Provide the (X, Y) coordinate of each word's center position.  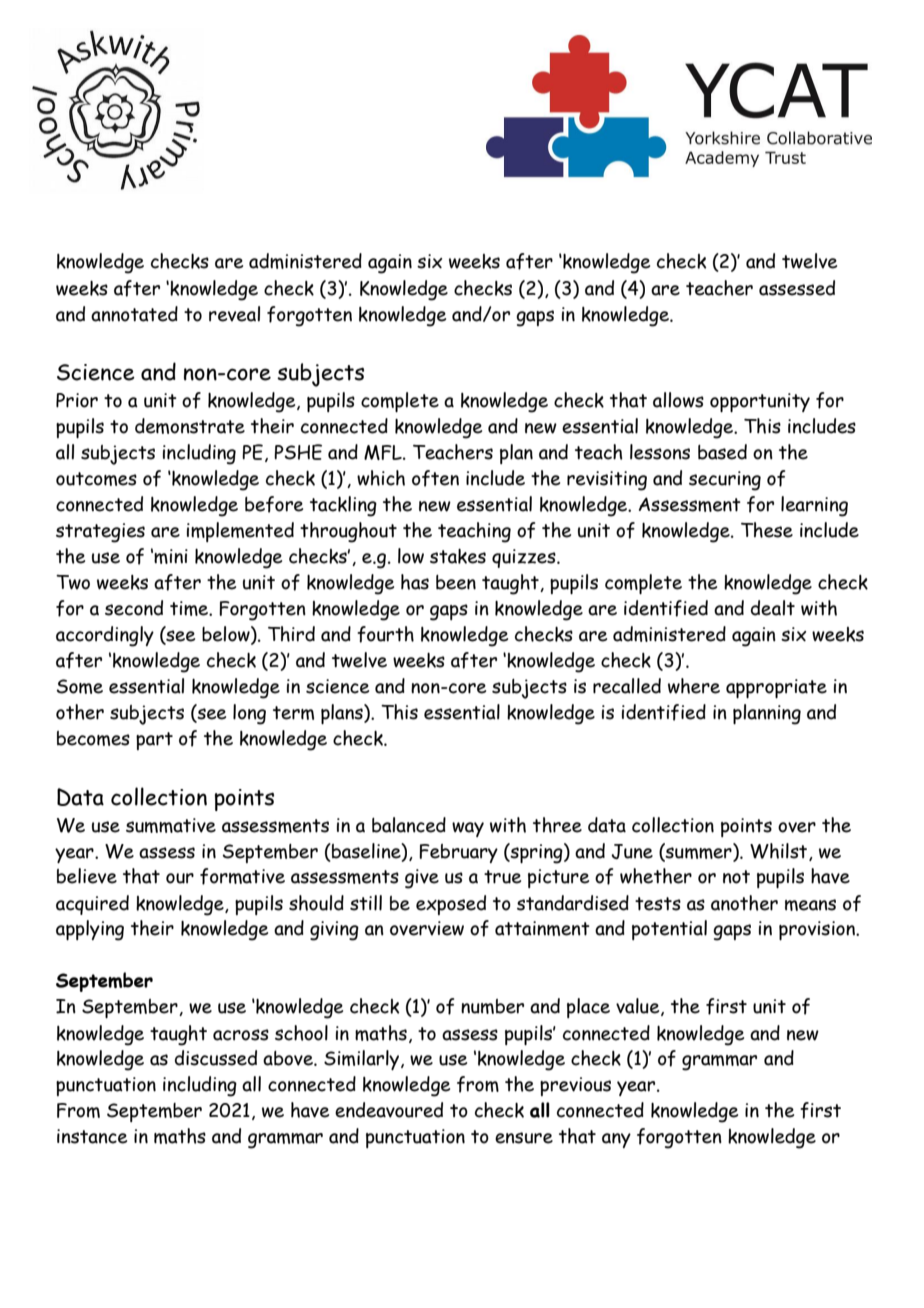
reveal (234, 314)
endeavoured (389, 1110)
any (616, 1140)
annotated (134, 314)
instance (92, 1136)
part (154, 741)
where (694, 686)
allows (678, 400)
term (293, 713)
